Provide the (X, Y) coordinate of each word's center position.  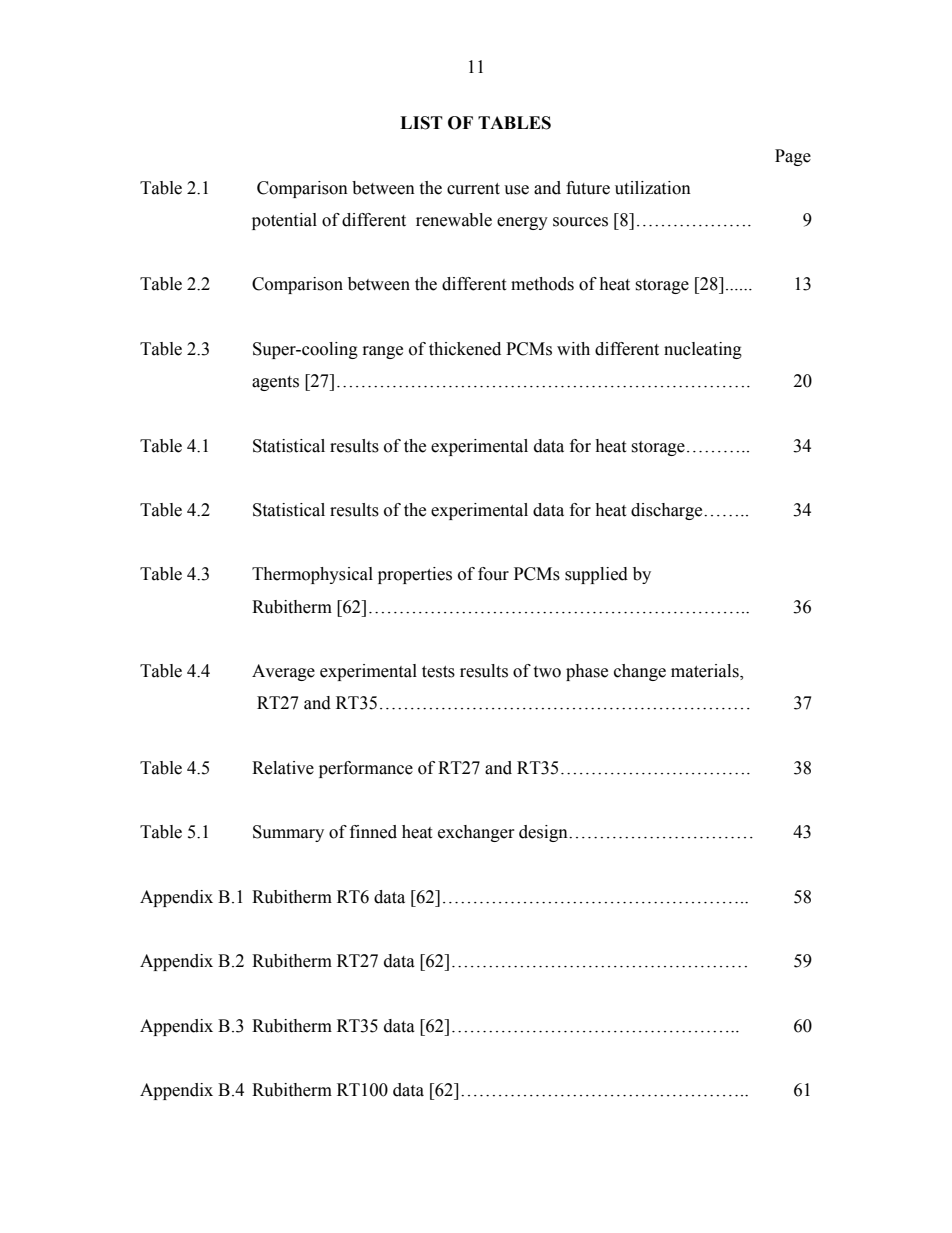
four (493, 574)
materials (706, 672)
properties (415, 575)
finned (373, 832)
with (573, 349)
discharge (668, 511)
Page (793, 157)
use (516, 190)
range (383, 352)
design (544, 833)
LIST (421, 123)
